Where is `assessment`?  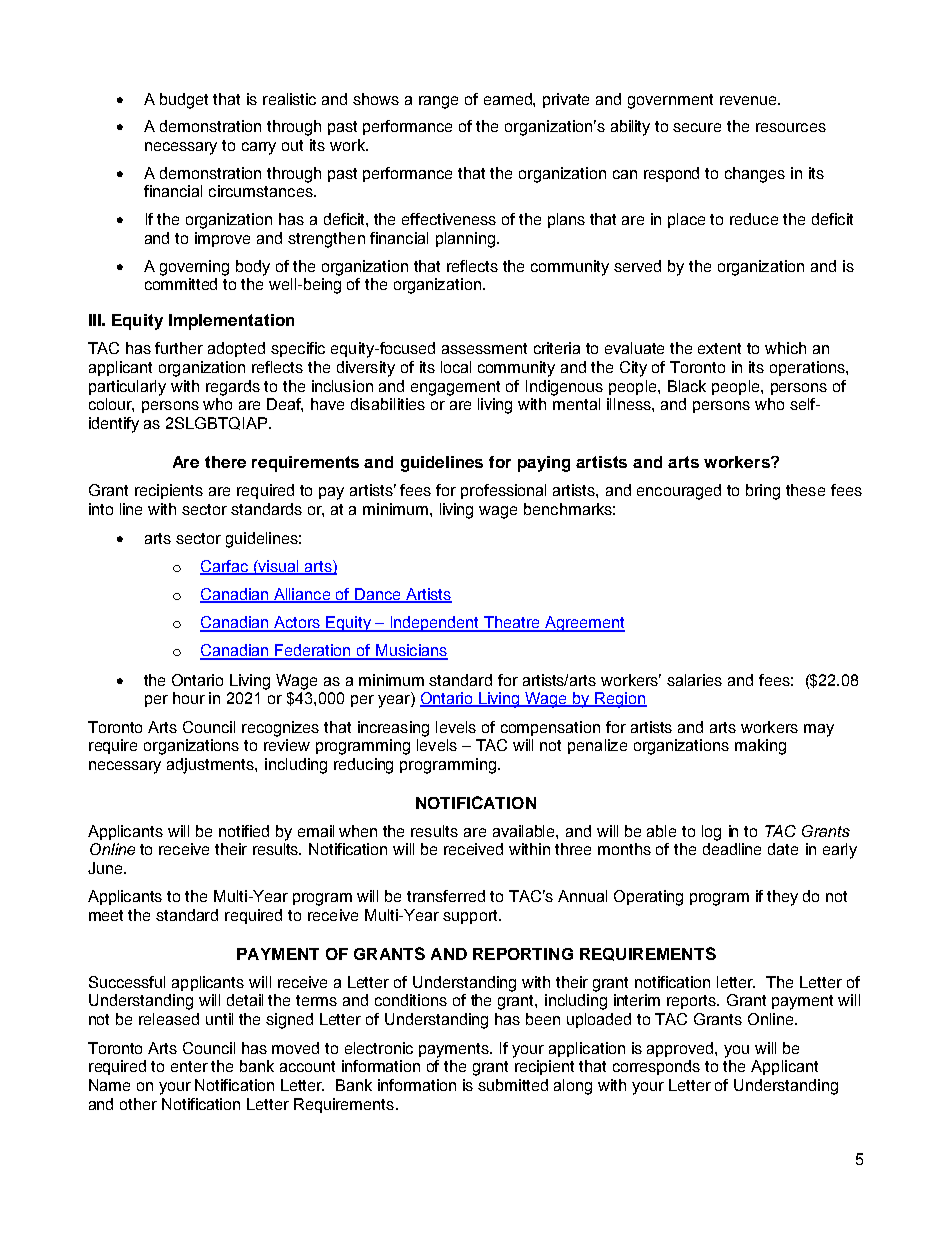
assessment is located at coordinates (484, 348).
